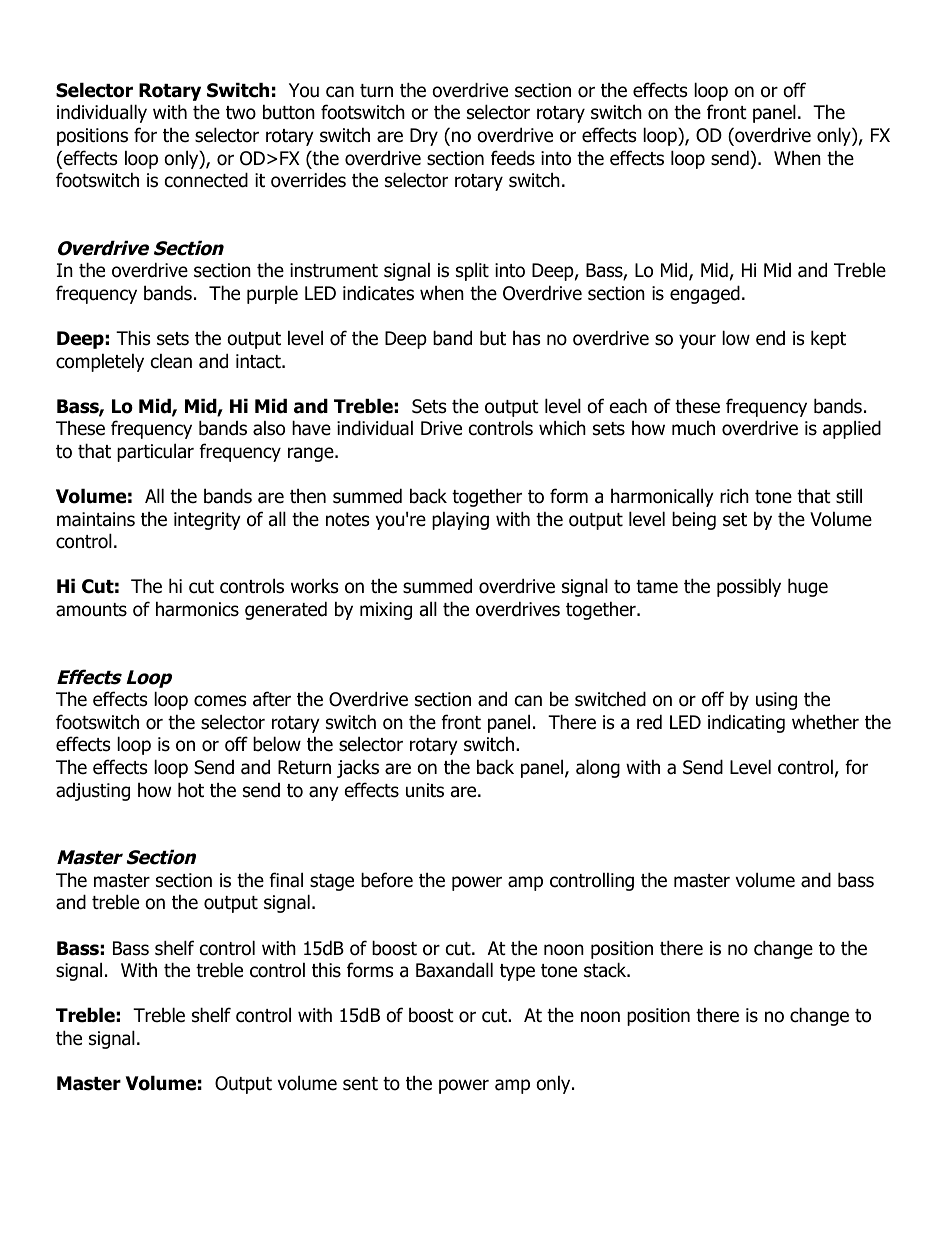 The width and height of the image is (952, 1233). What do you see at coordinates (191, 790) in the image?
I see `hot` at bounding box center [191, 790].
